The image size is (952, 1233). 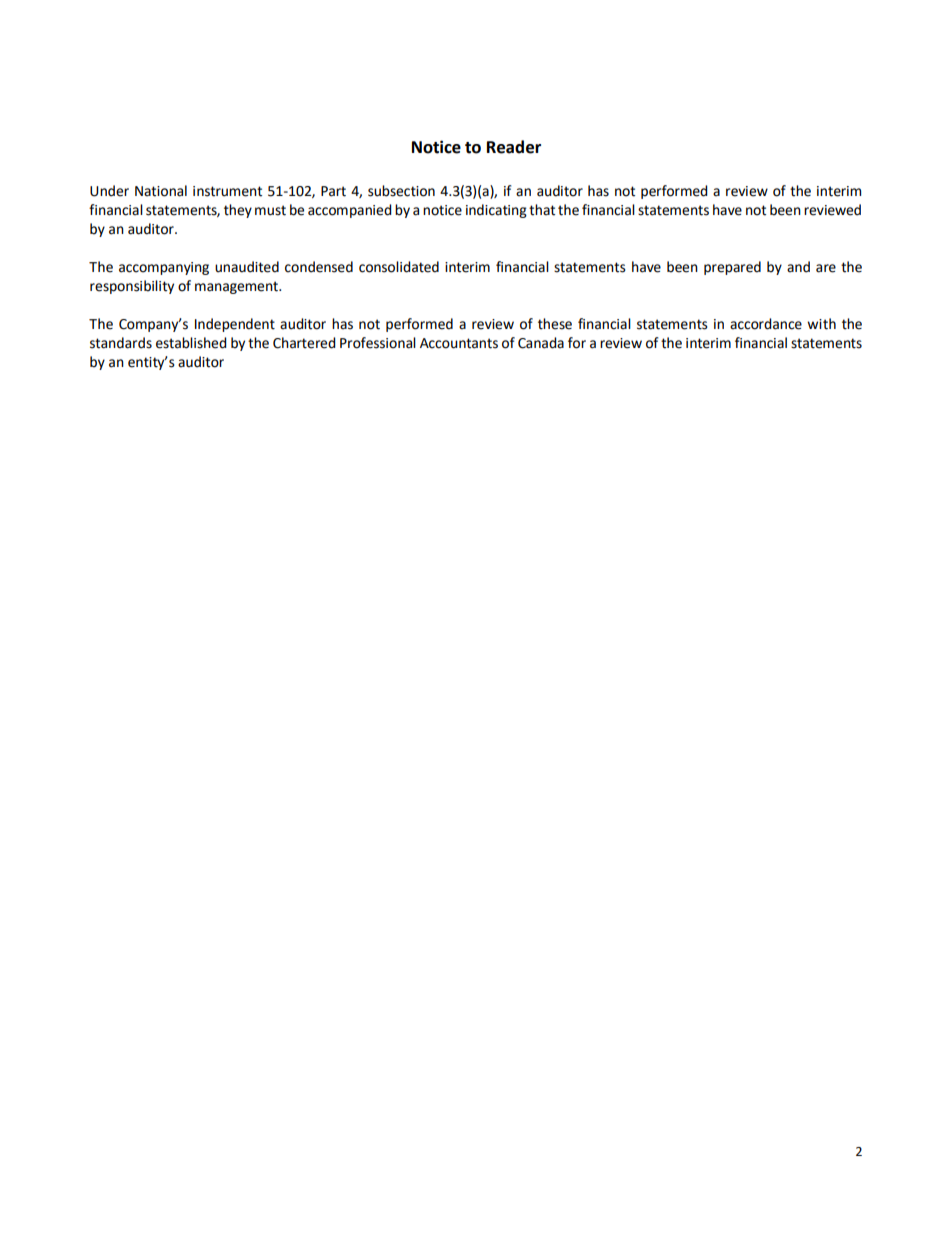 I want to click on accordance, so click(x=766, y=324).
